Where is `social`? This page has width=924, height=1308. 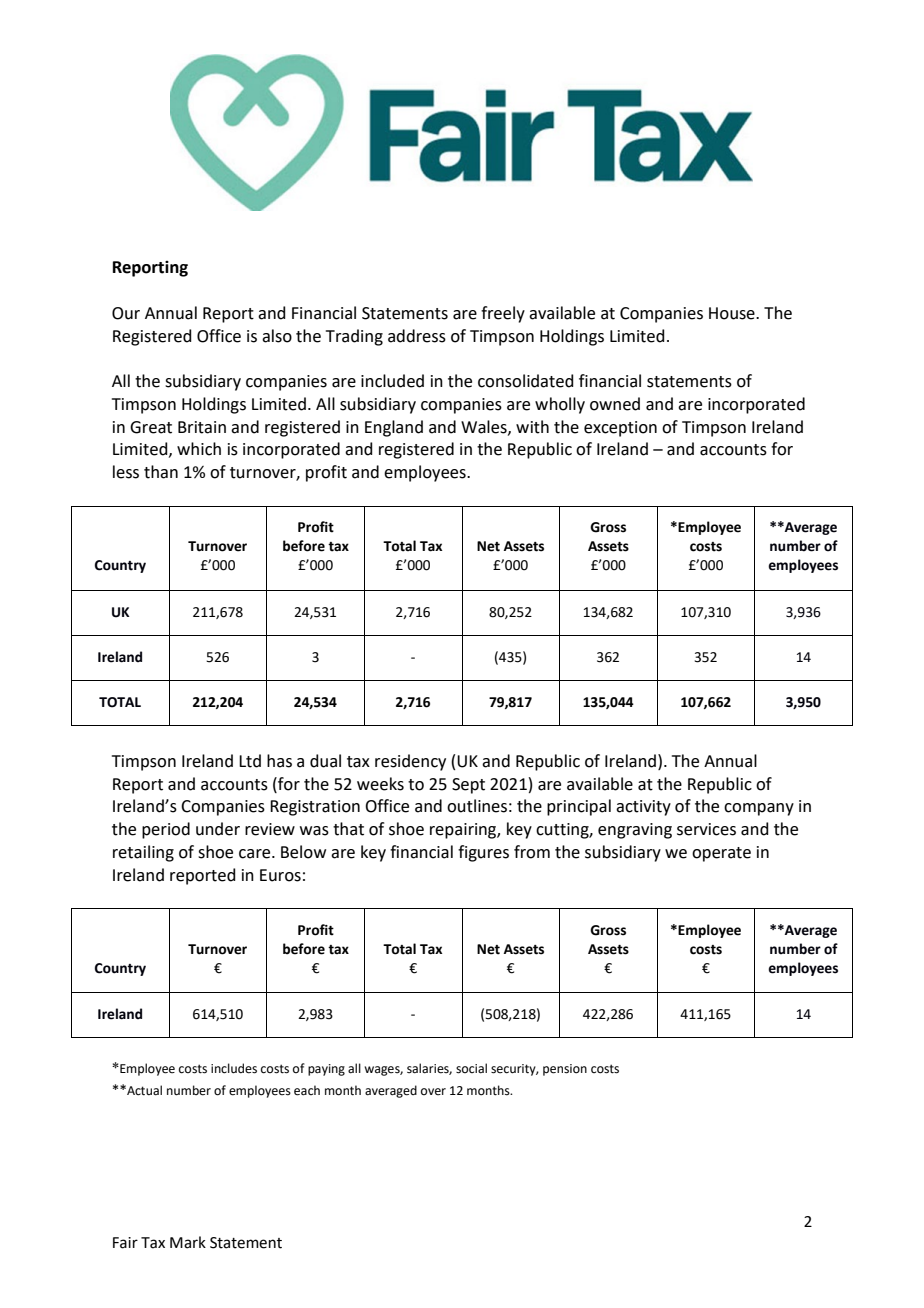
social is located at coordinates (471, 1068).
